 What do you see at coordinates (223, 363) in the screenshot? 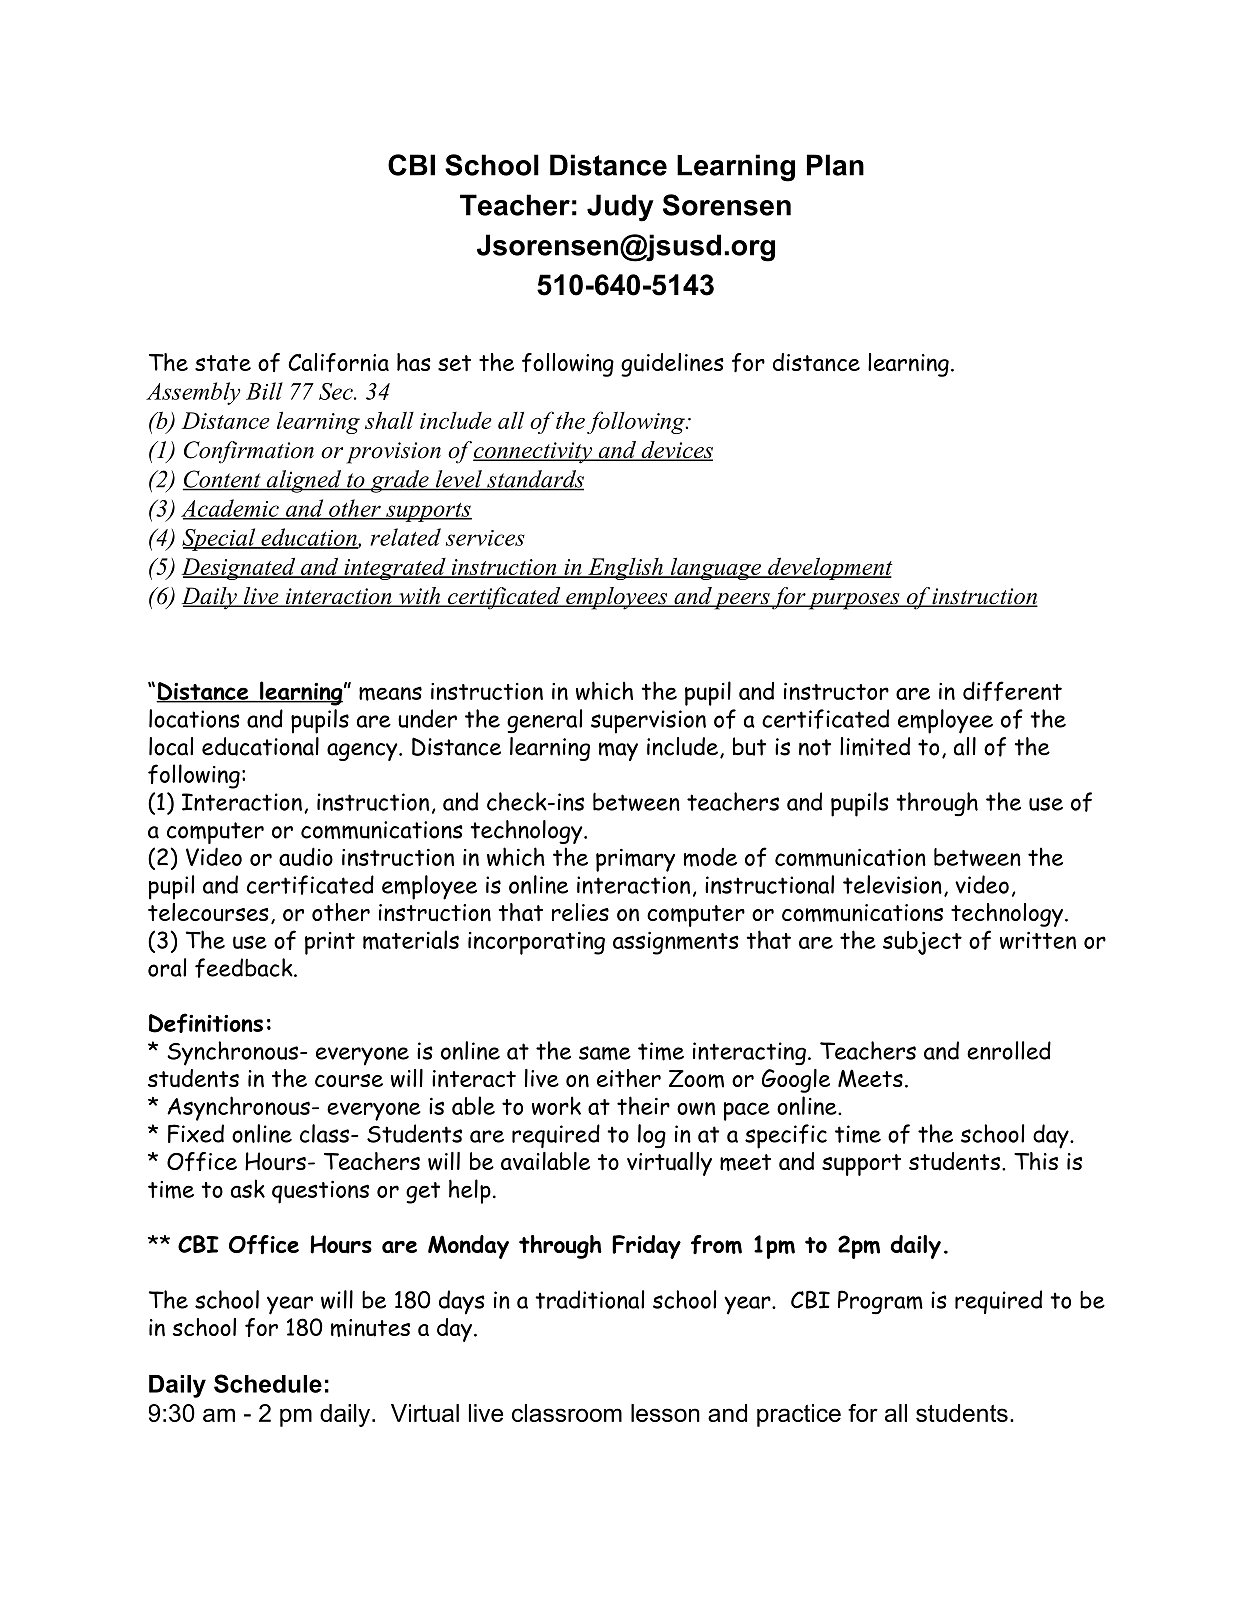
I see `state` at bounding box center [223, 363].
